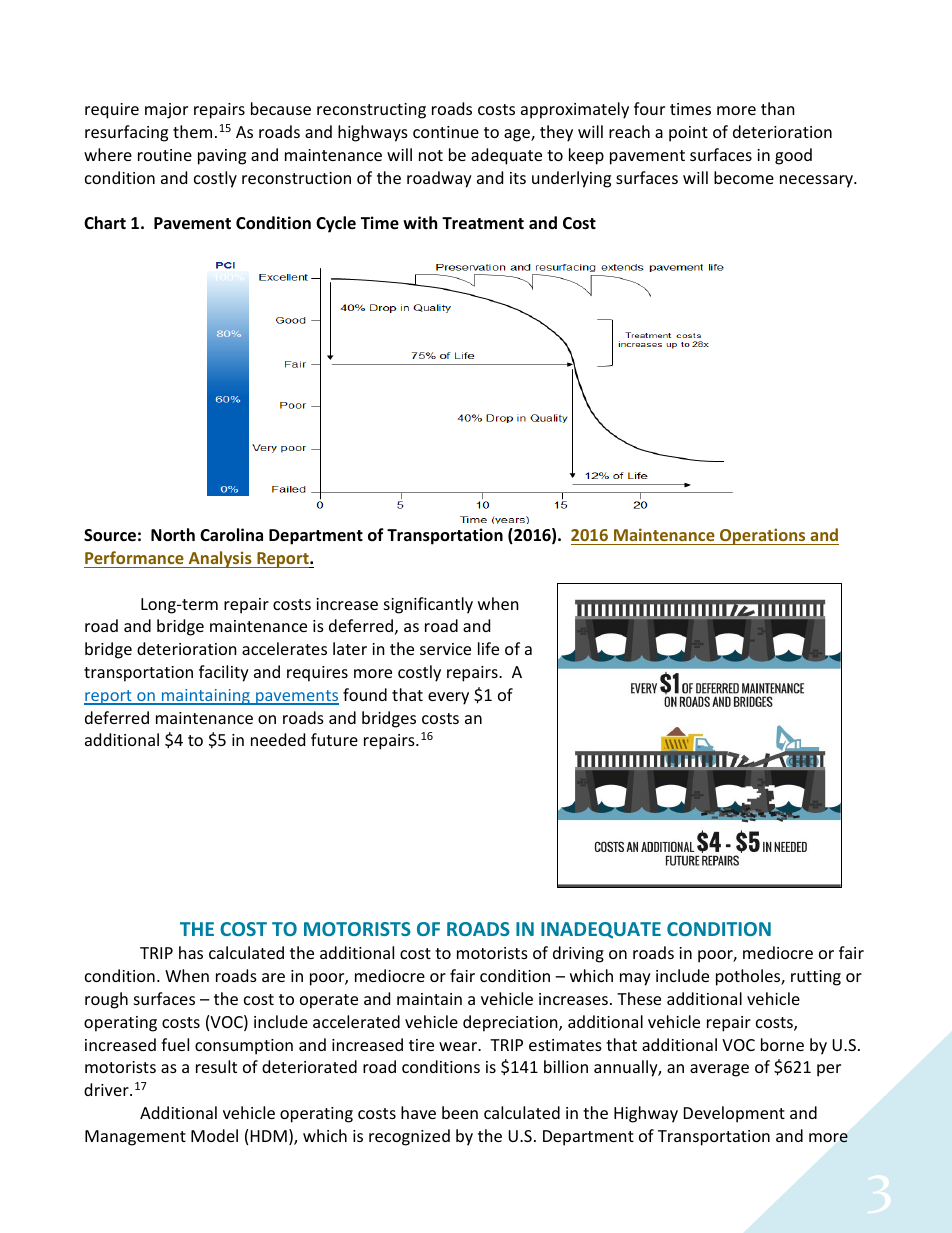 Image resolution: width=952 pixels, height=1233 pixels. I want to click on has, so click(191, 952).
